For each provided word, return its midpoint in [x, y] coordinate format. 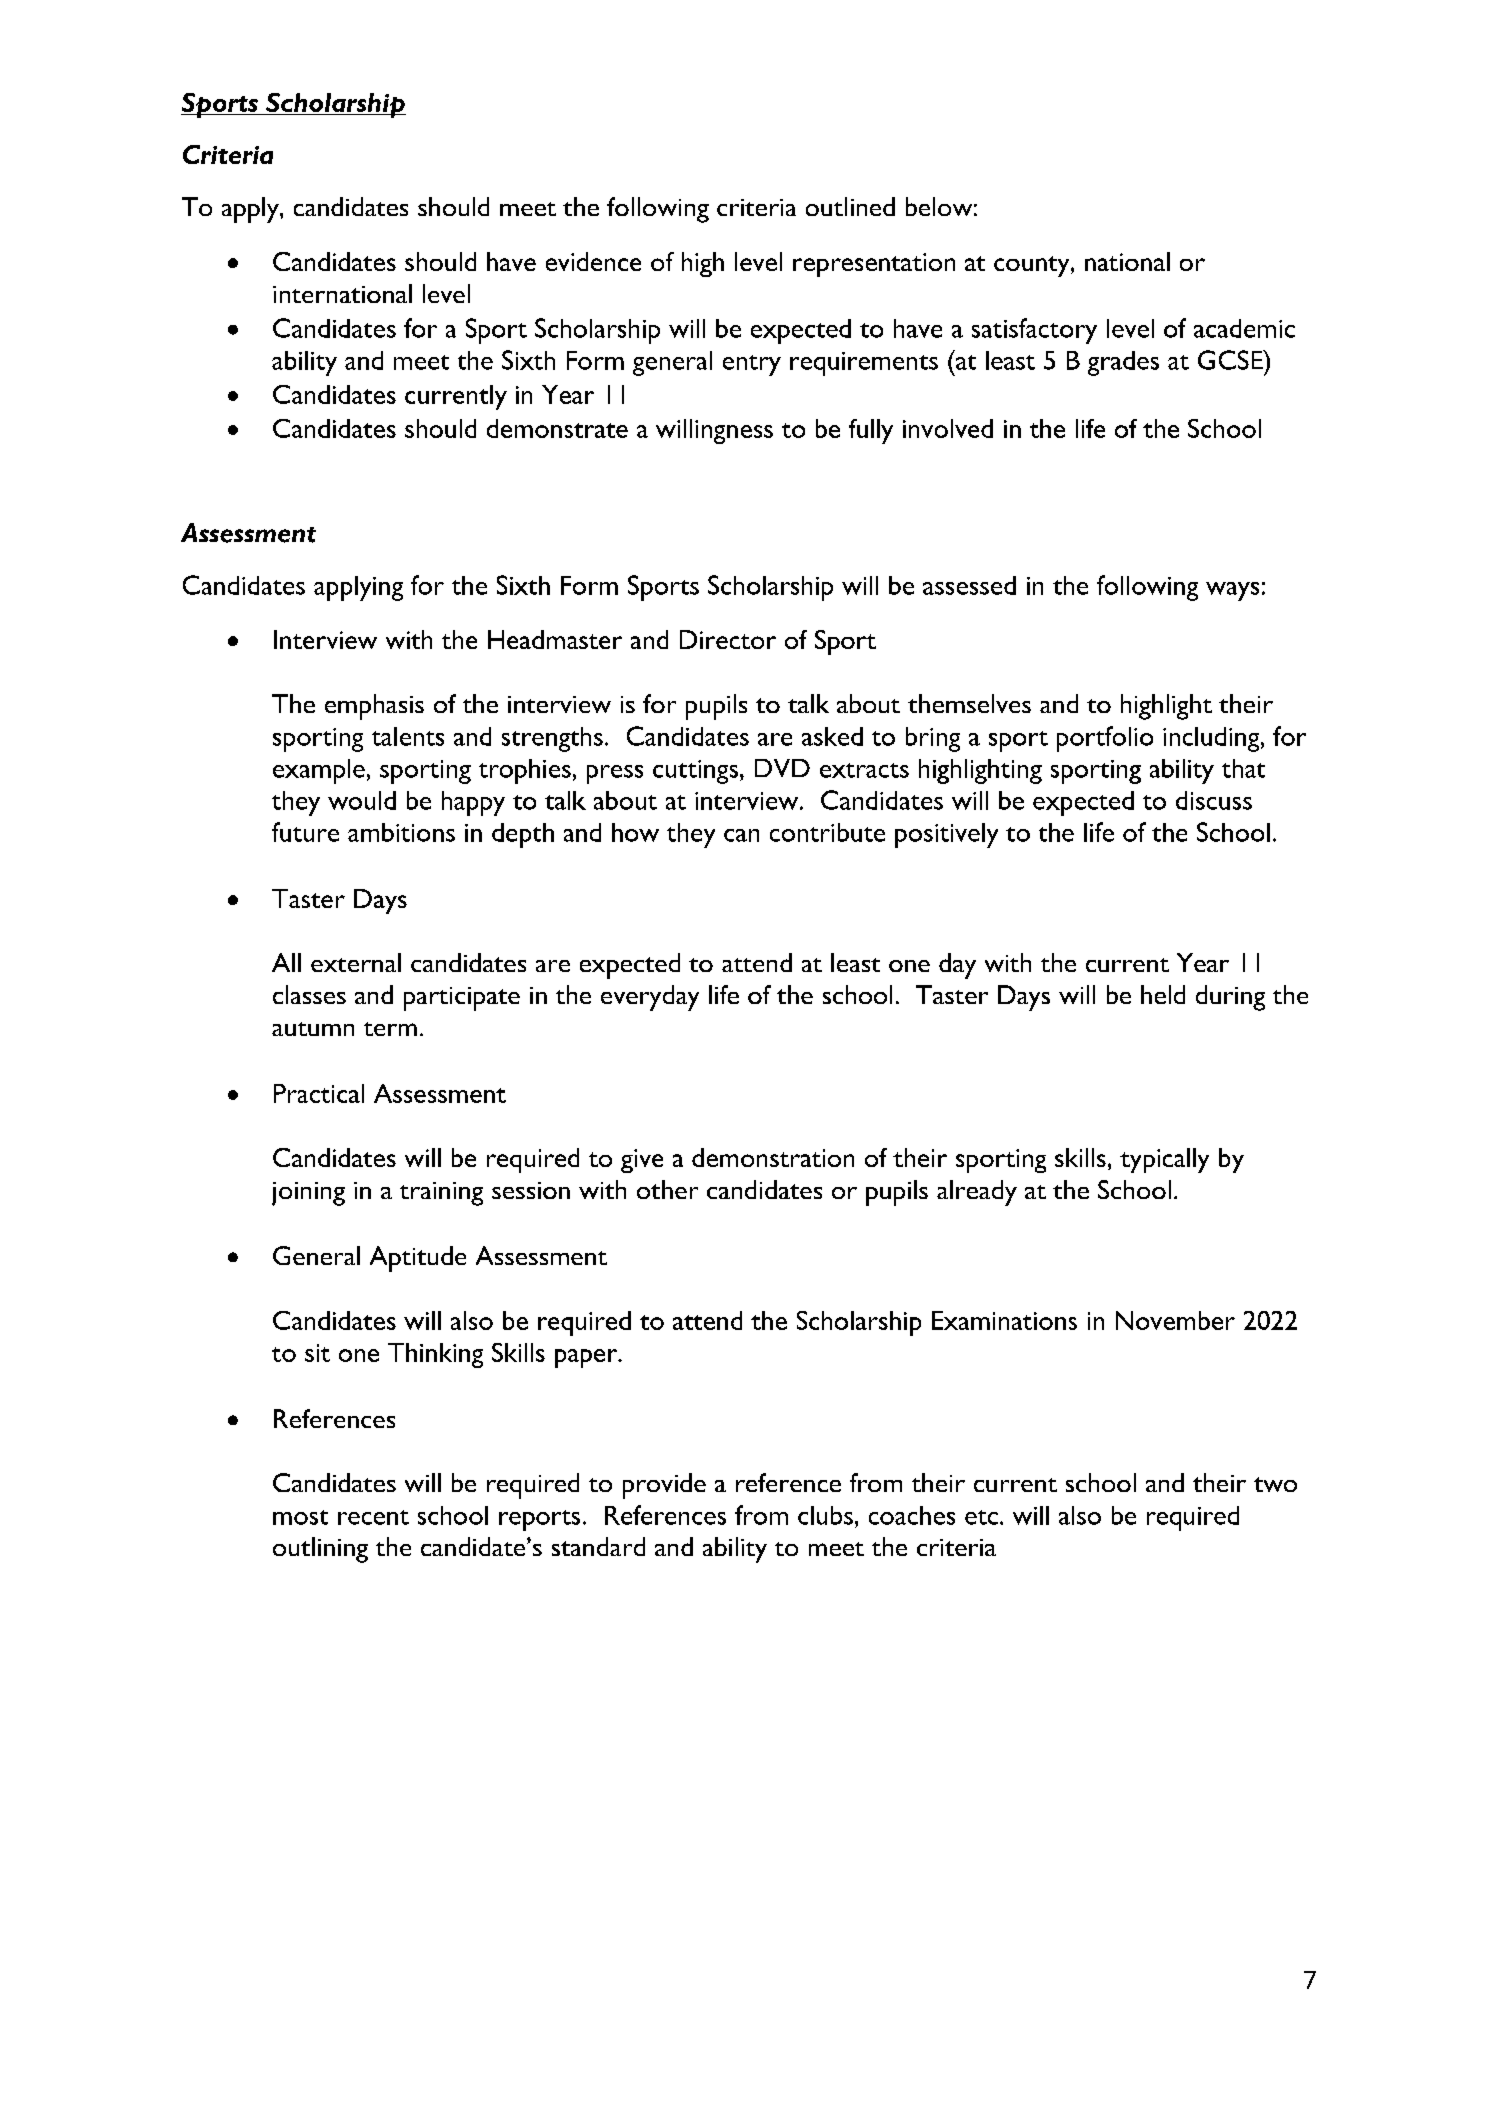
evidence [593, 261]
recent [373, 1517]
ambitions [401, 832]
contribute [827, 832]
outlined [850, 206]
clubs [825, 1515]
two [1275, 1484]
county [1033, 266]
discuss [1214, 800]
